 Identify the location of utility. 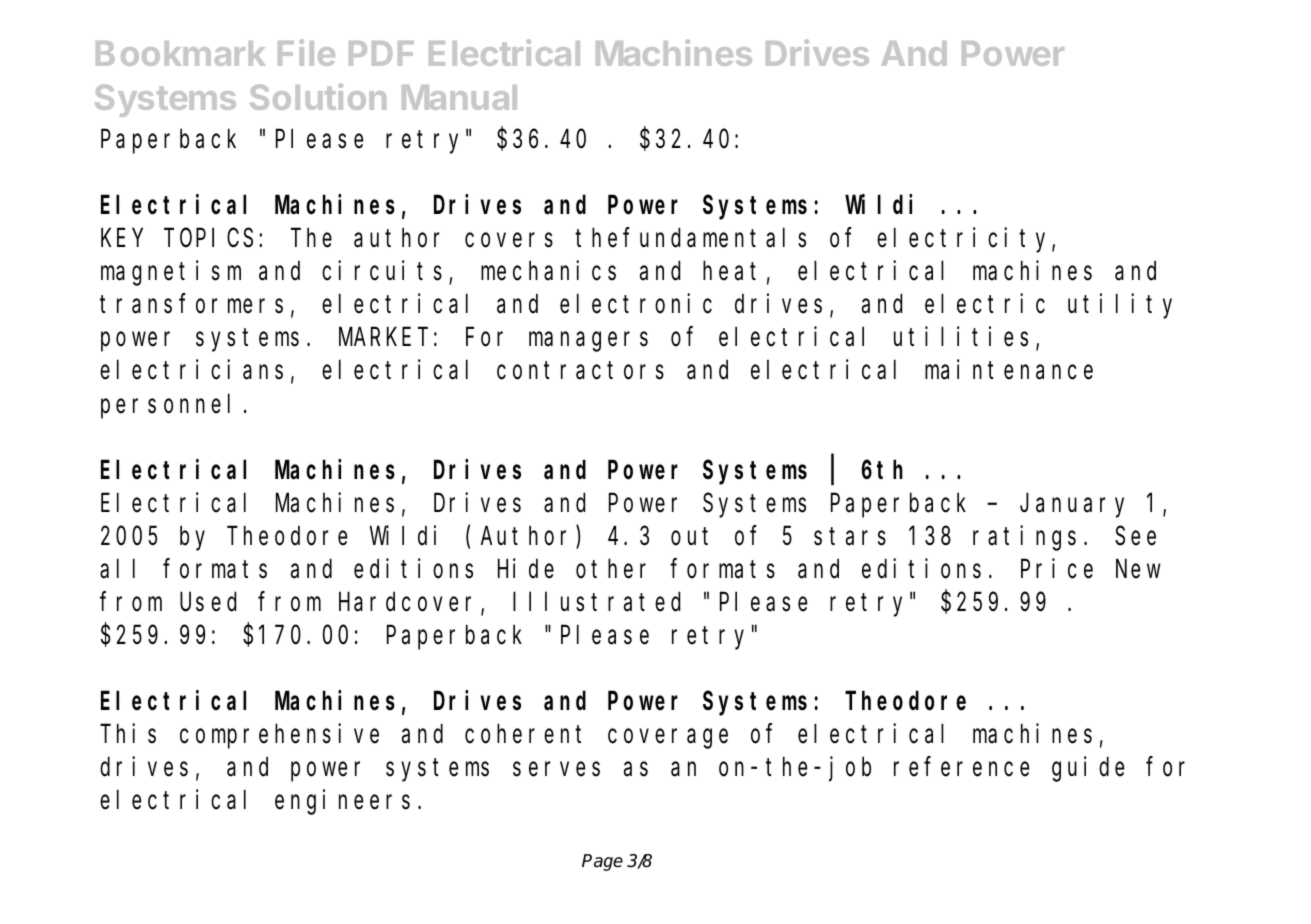
(1120, 306).
